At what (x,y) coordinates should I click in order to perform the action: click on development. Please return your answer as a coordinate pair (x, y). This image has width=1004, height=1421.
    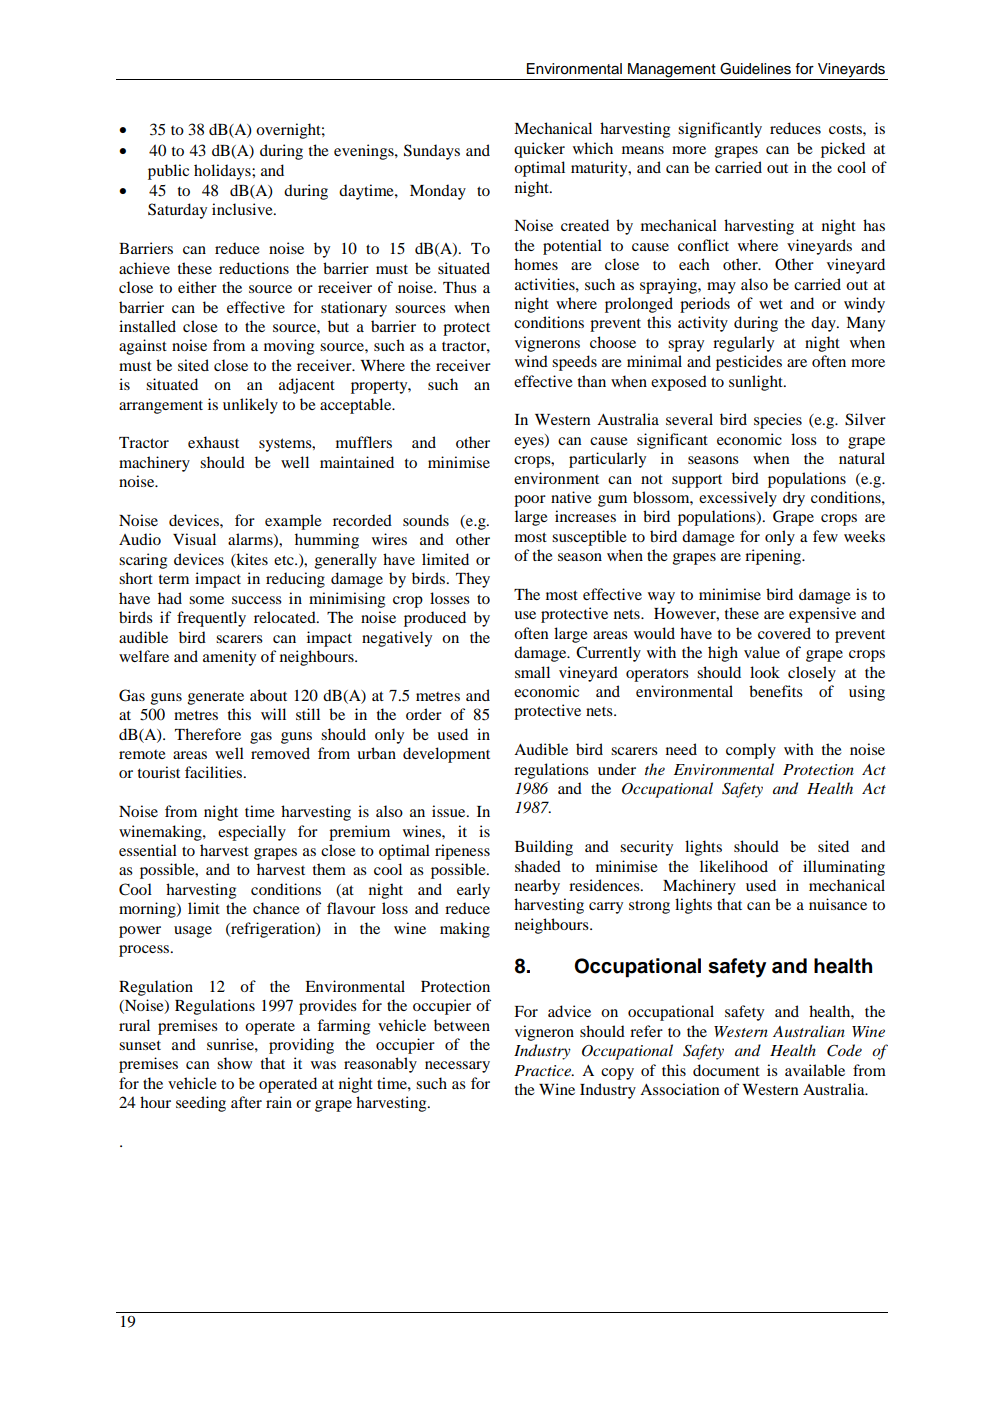
    Looking at the image, I should click on (446, 755).
